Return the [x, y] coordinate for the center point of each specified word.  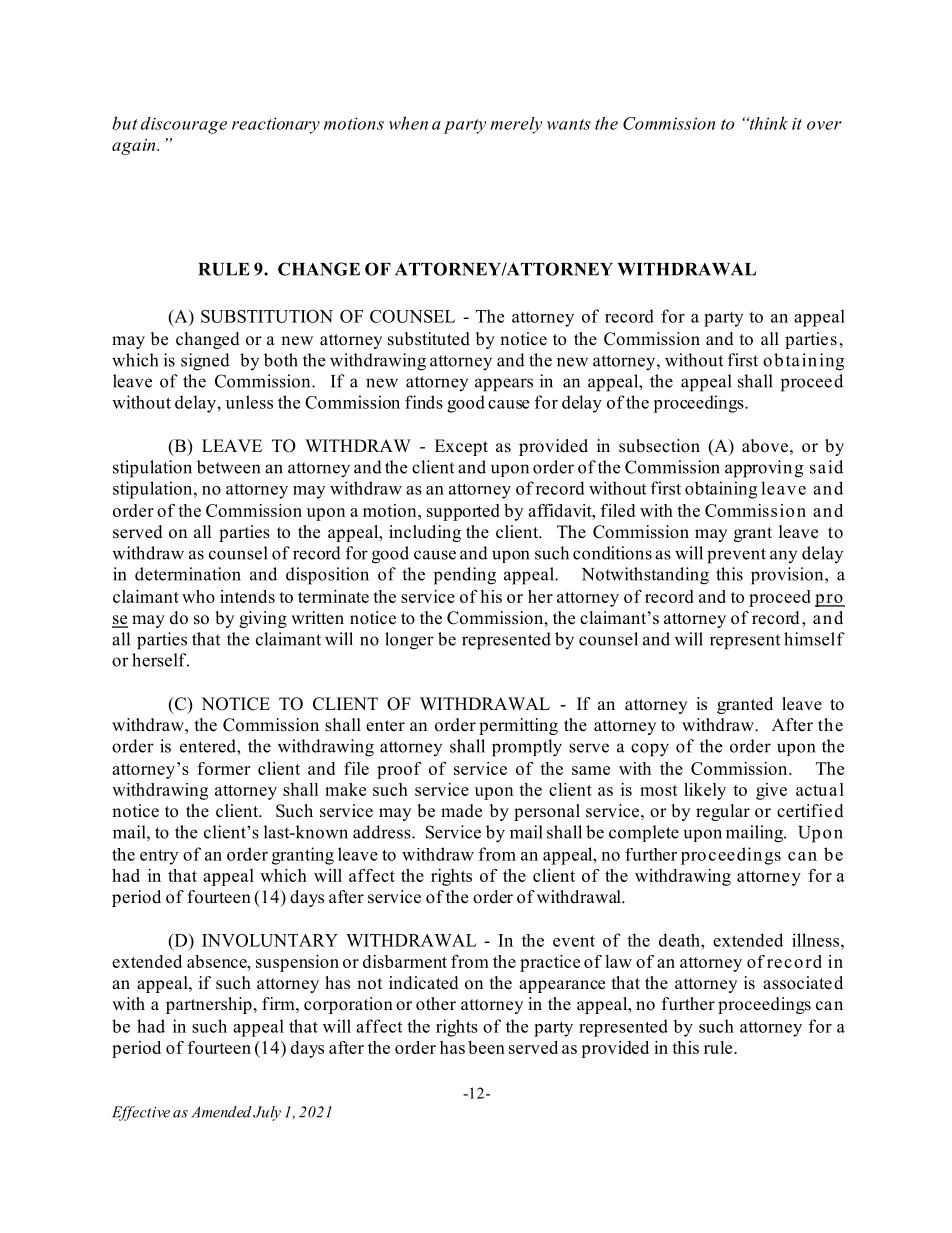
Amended [221, 1112]
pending [465, 576]
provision [788, 576]
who [198, 596]
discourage [184, 125]
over [824, 125]
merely [516, 125]
